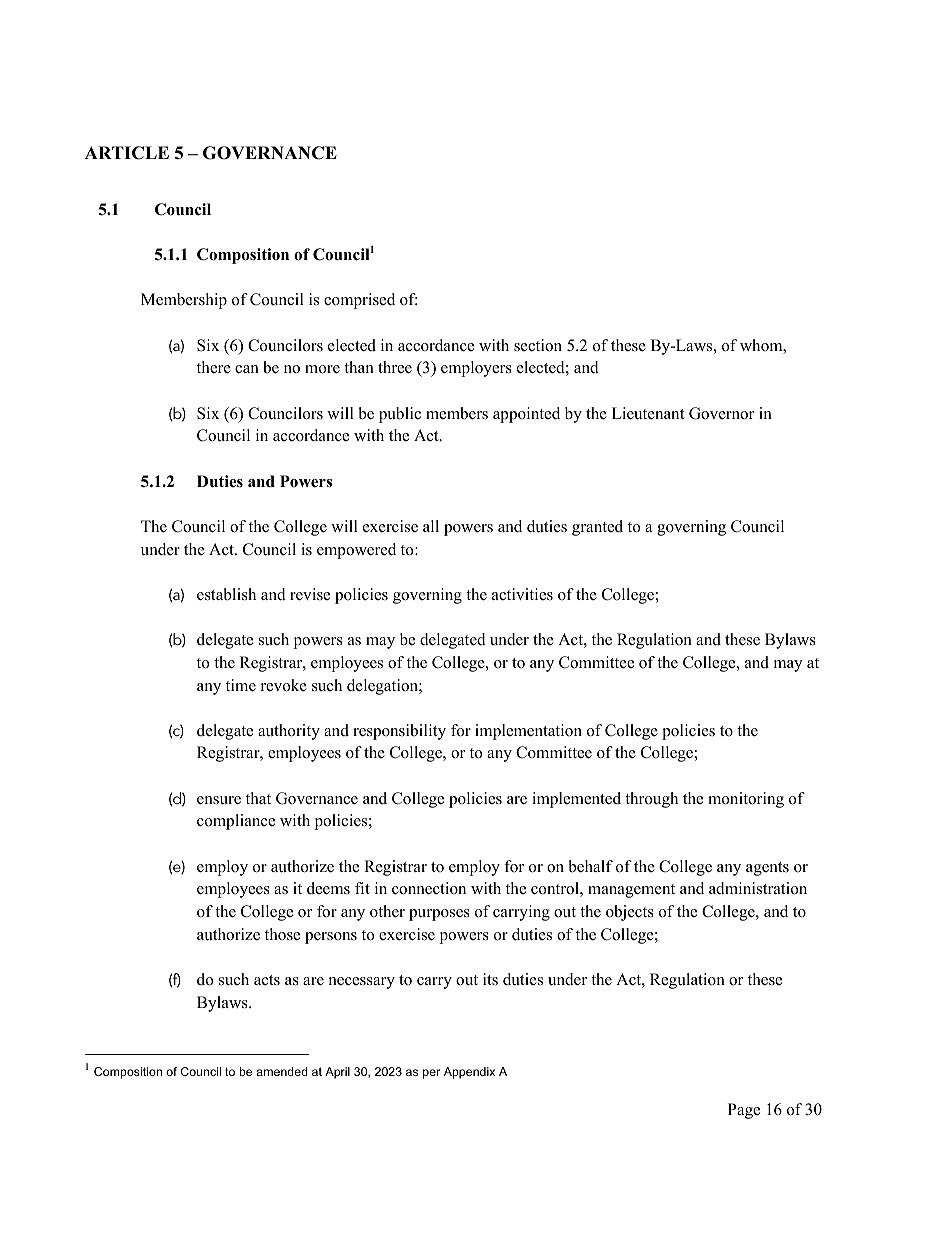 The width and height of the screenshot is (952, 1233). I want to click on establish, so click(226, 594).
